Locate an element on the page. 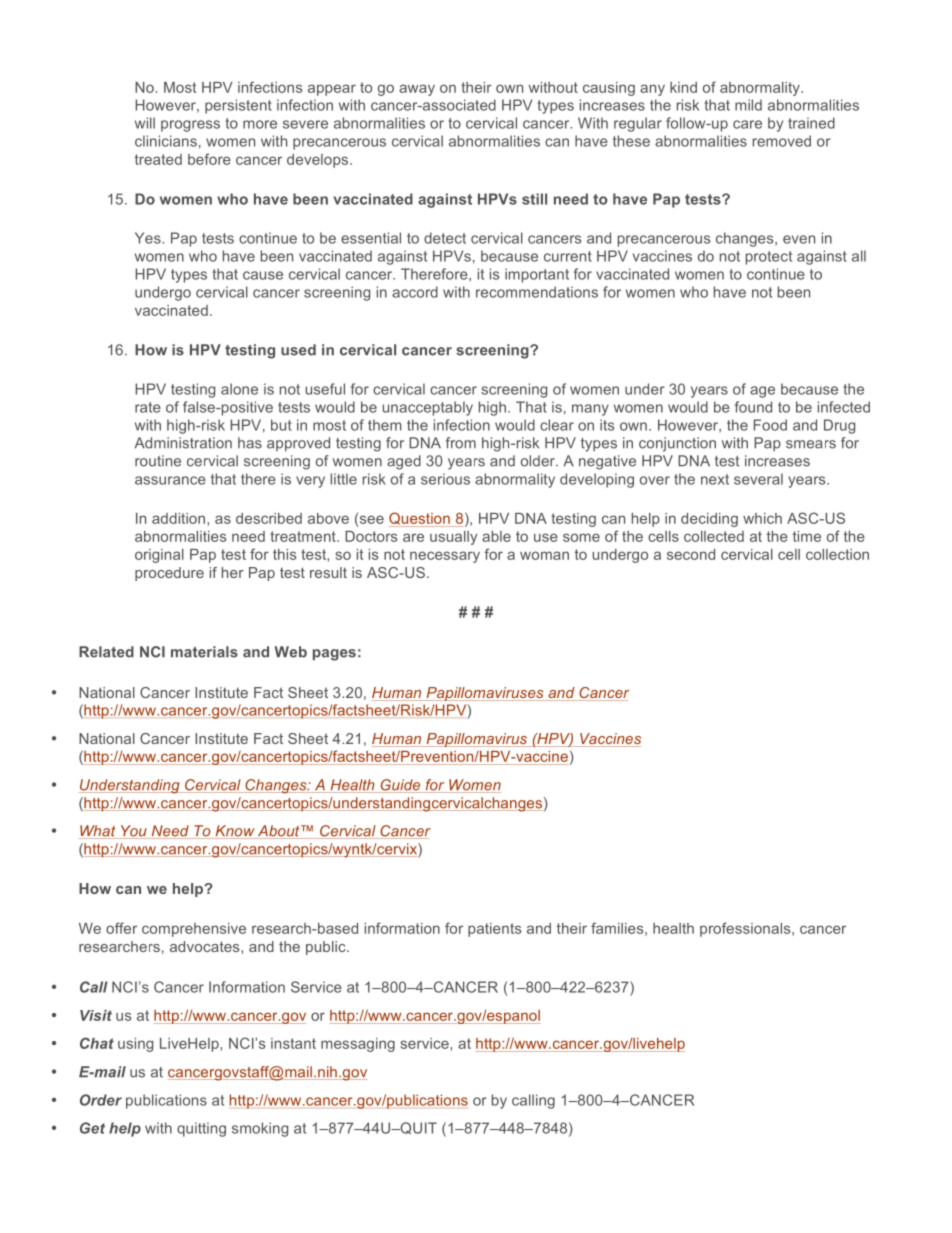 This document has height=1233, width=952. alone is located at coordinates (239, 389).
